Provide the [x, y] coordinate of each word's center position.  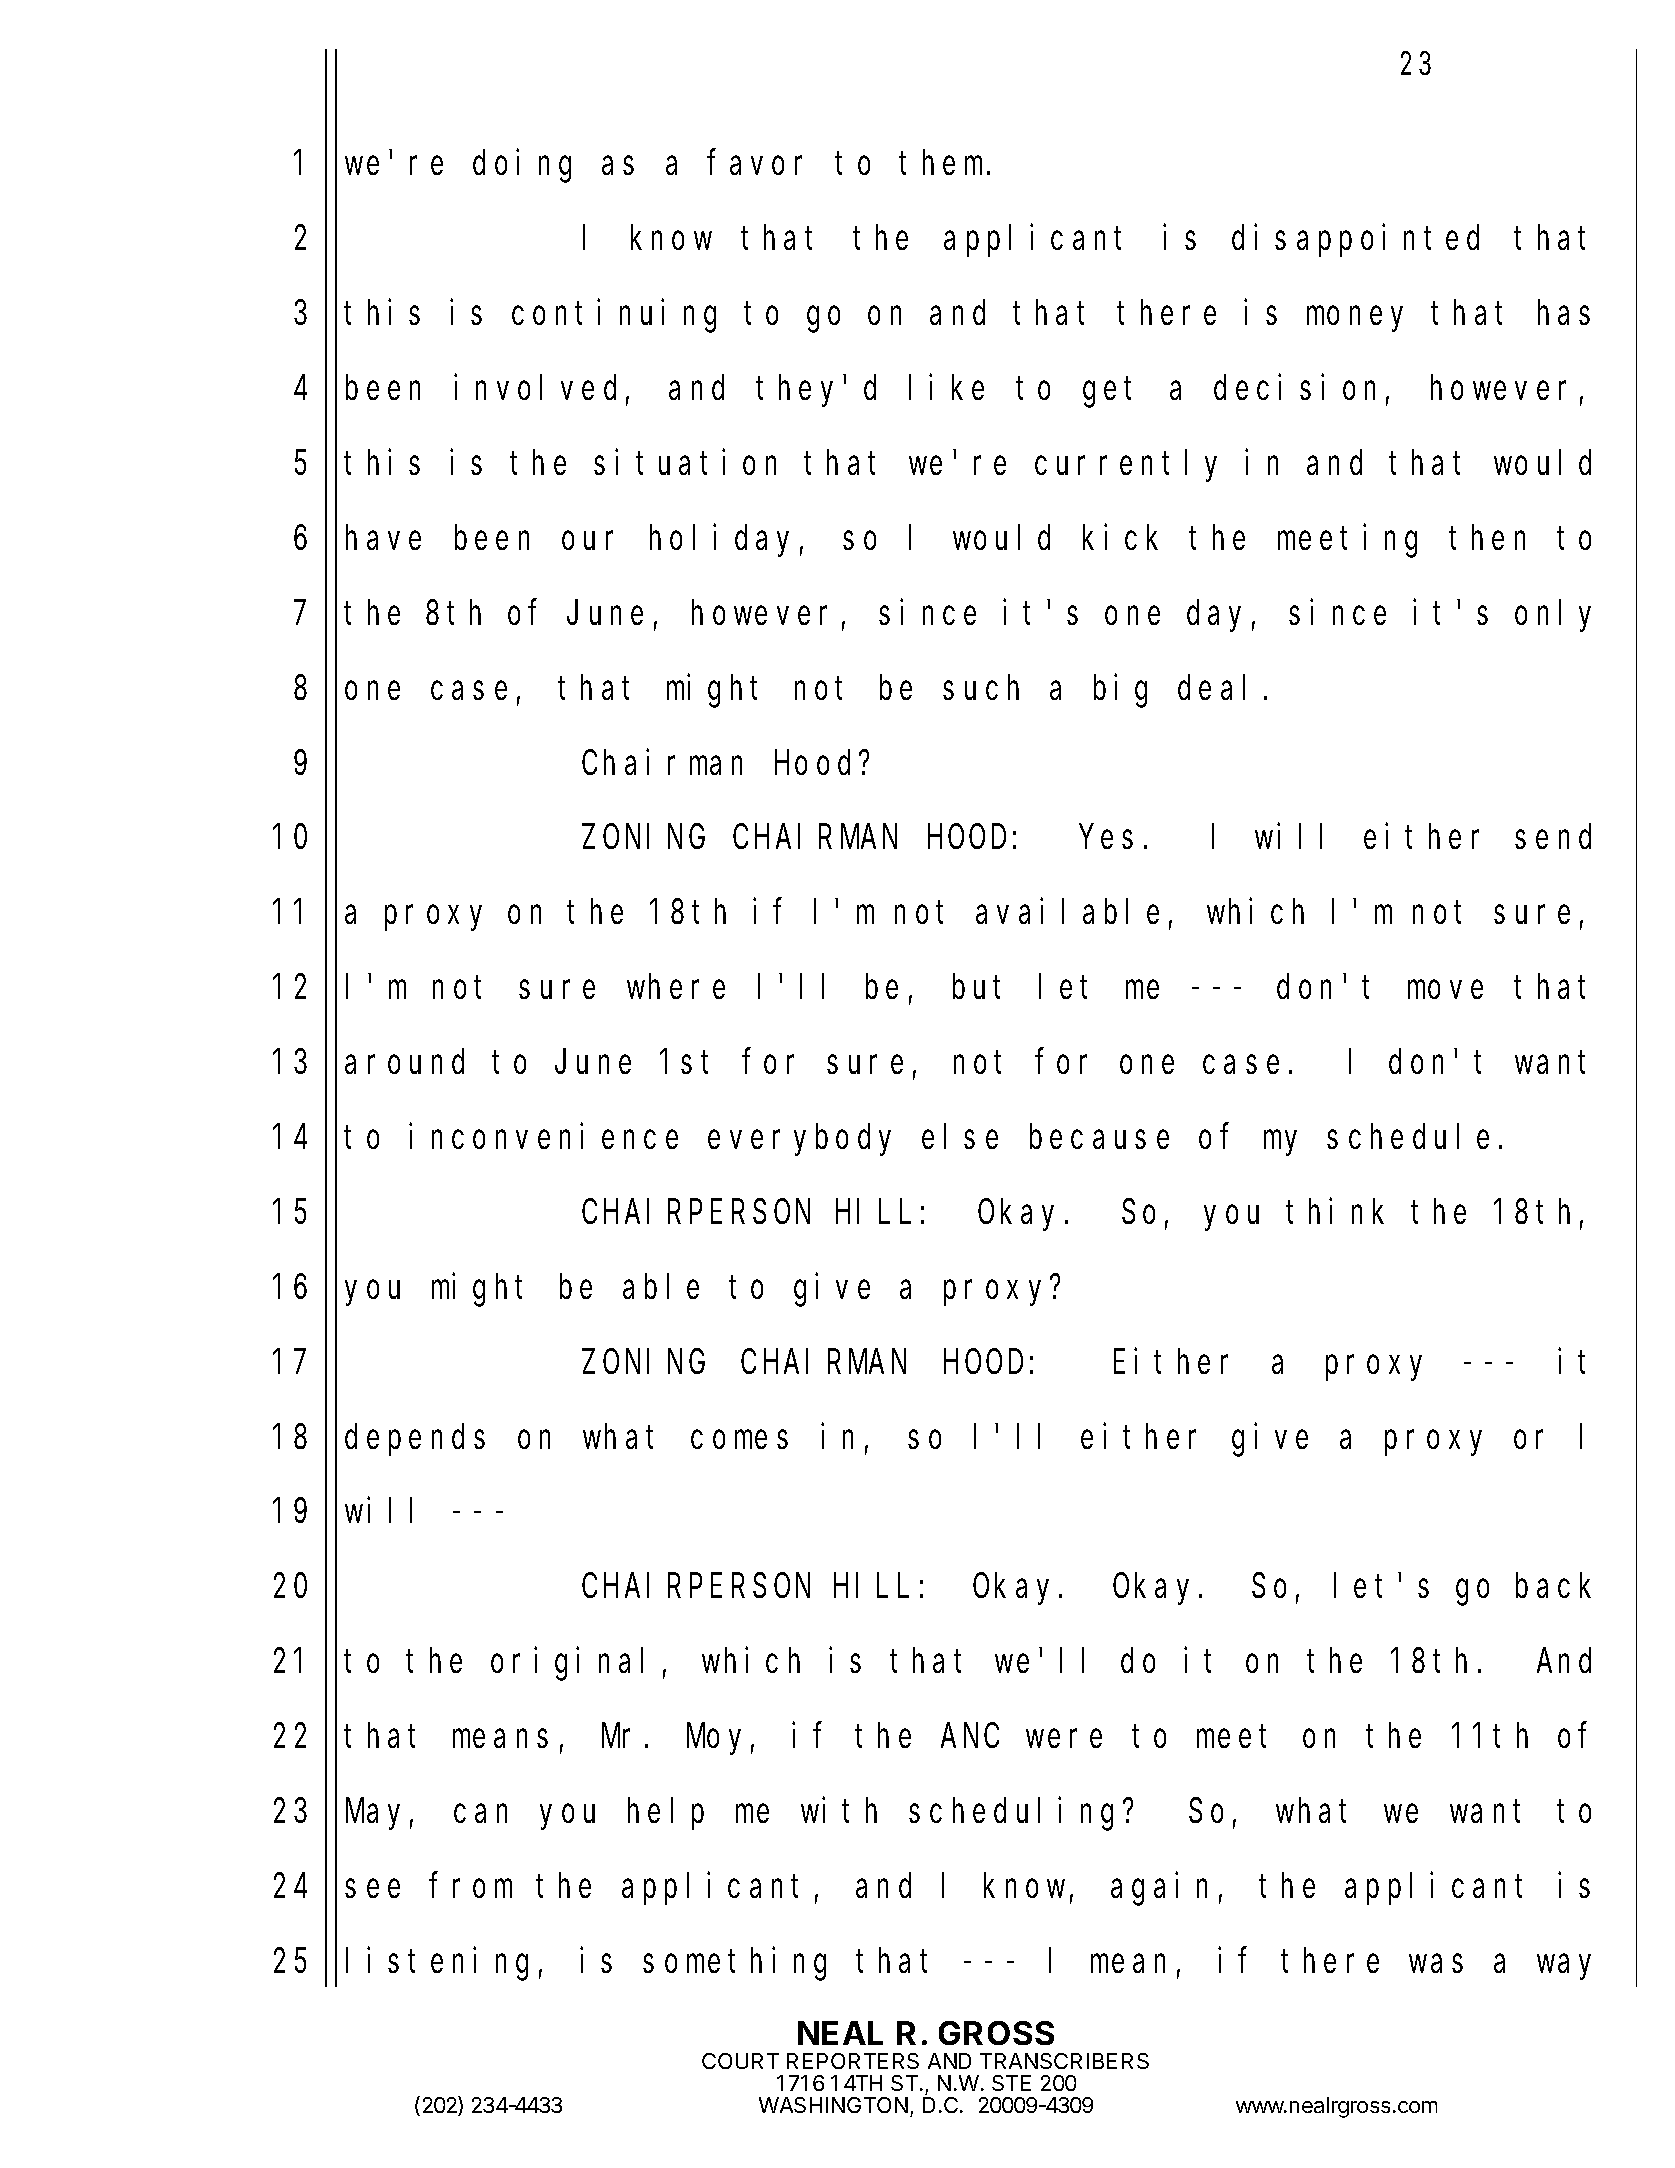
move [1445, 990]
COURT [740, 2061]
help [666, 1814]
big [1120, 691]
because [1099, 1137]
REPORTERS [853, 2061]
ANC [970, 1737]
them [944, 163]
